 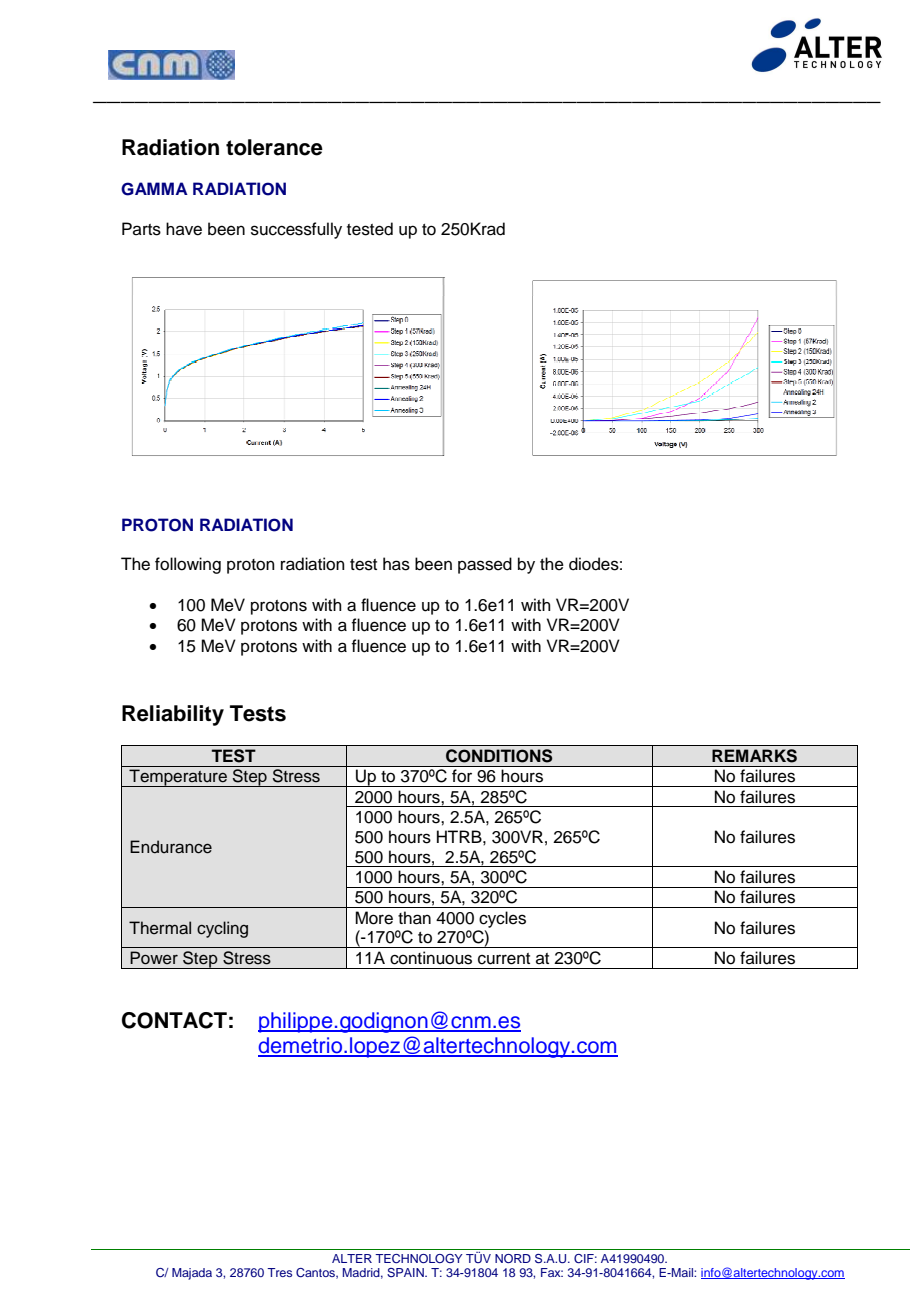 I want to click on Endurance, so click(x=171, y=847).
